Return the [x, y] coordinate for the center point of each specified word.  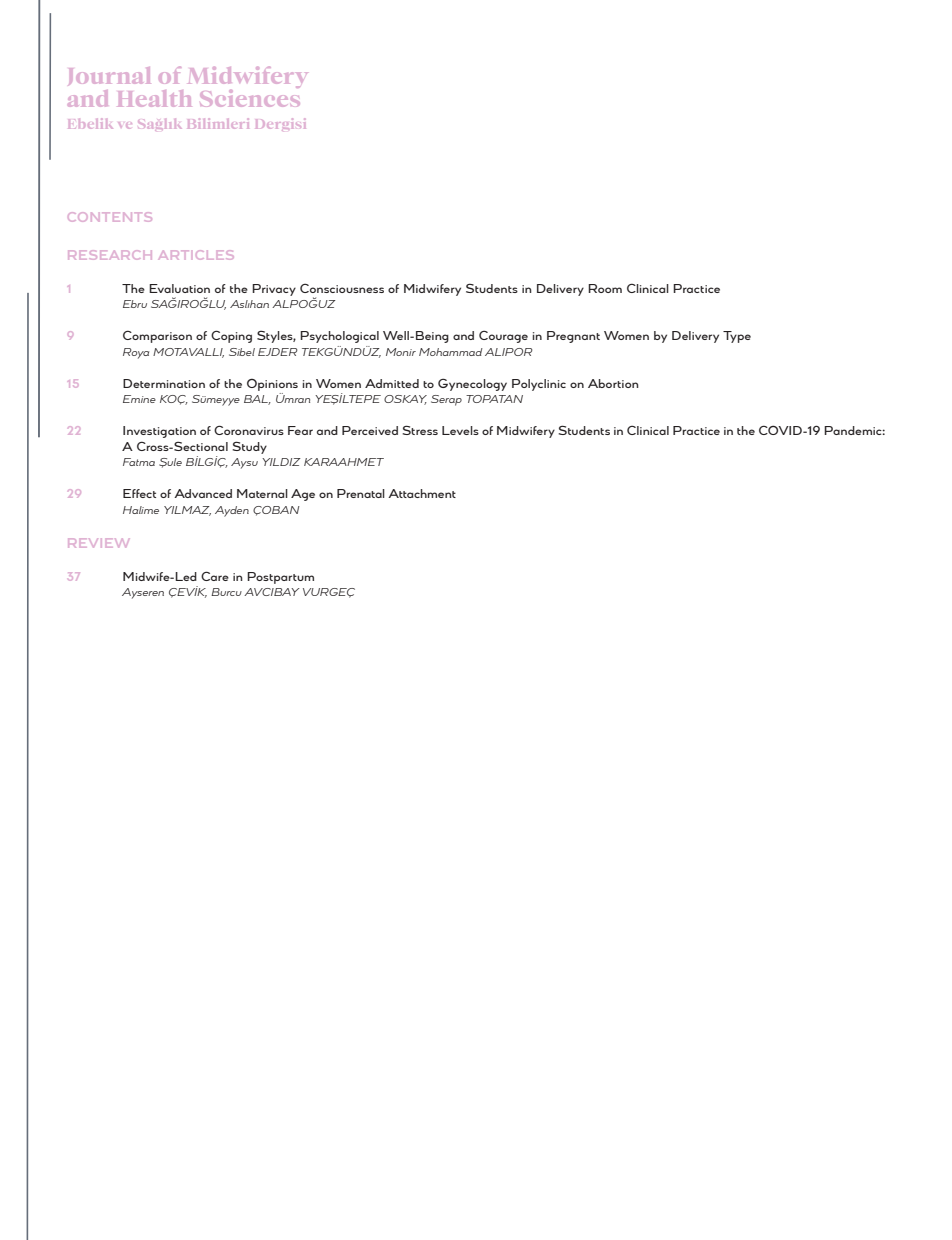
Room [605, 288]
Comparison [157, 336]
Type [737, 337]
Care [215, 576]
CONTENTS [110, 217]
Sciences [250, 96]
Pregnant [573, 337]
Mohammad [451, 352]
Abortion [613, 383]
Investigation [159, 432]
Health [154, 98]
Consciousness [342, 288]
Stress [420, 430]
